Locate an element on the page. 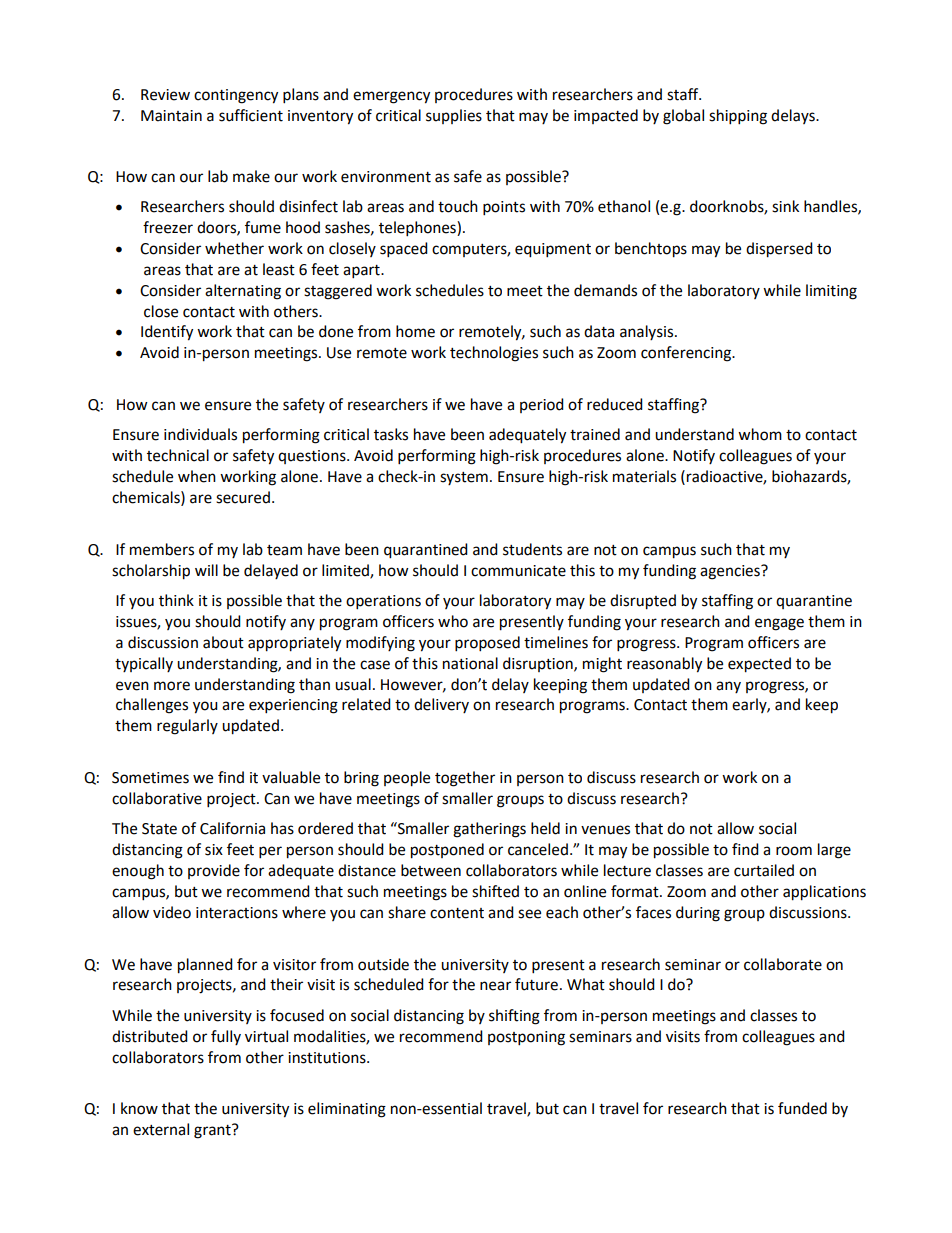 Image resolution: width=952 pixels, height=1233 pixels. individuals is located at coordinates (200, 434).
